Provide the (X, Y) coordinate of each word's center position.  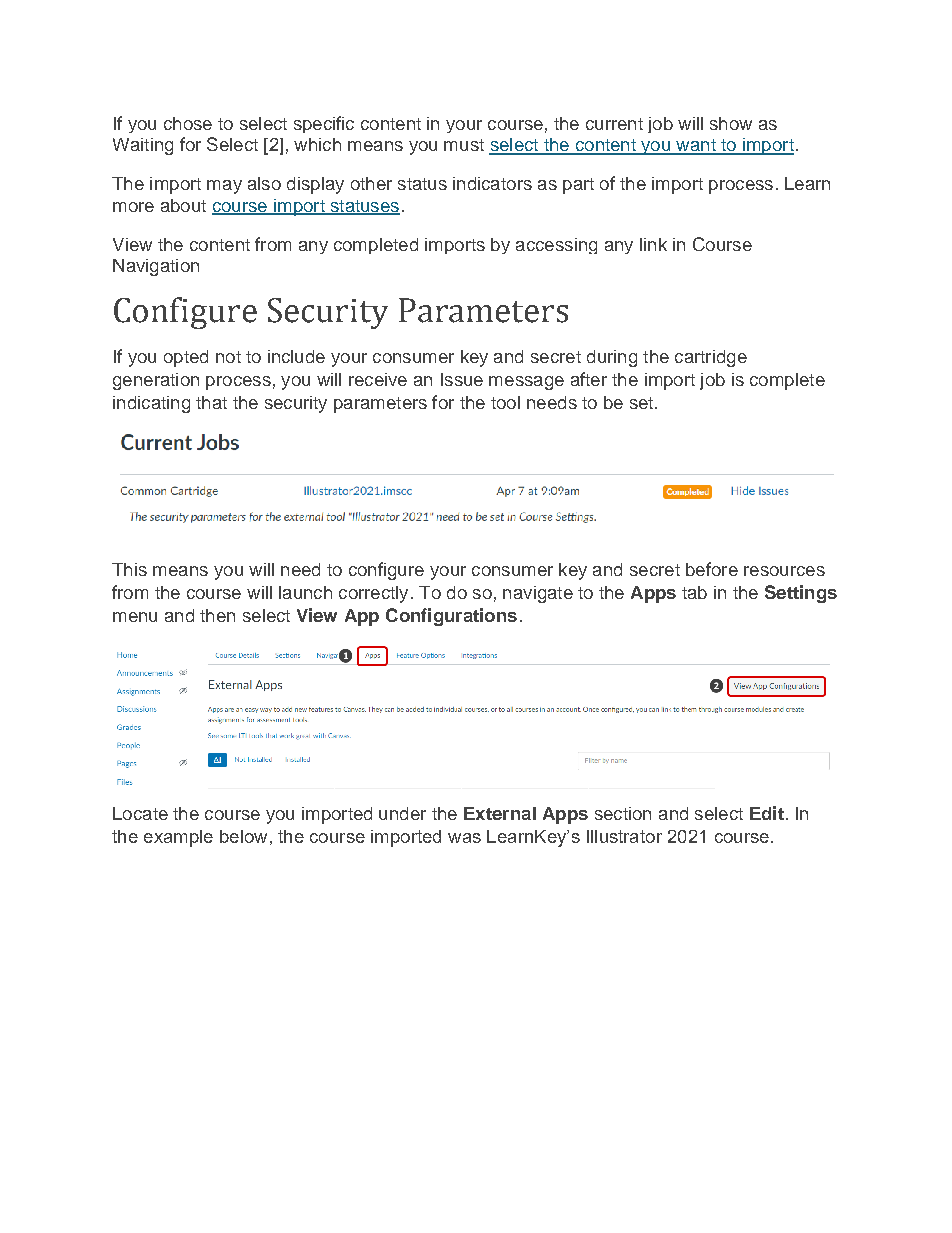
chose (188, 123)
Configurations (451, 617)
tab (694, 592)
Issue (462, 379)
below (243, 836)
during (612, 358)
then (217, 615)
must (464, 145)
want (696, 146)
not (228, 357)
